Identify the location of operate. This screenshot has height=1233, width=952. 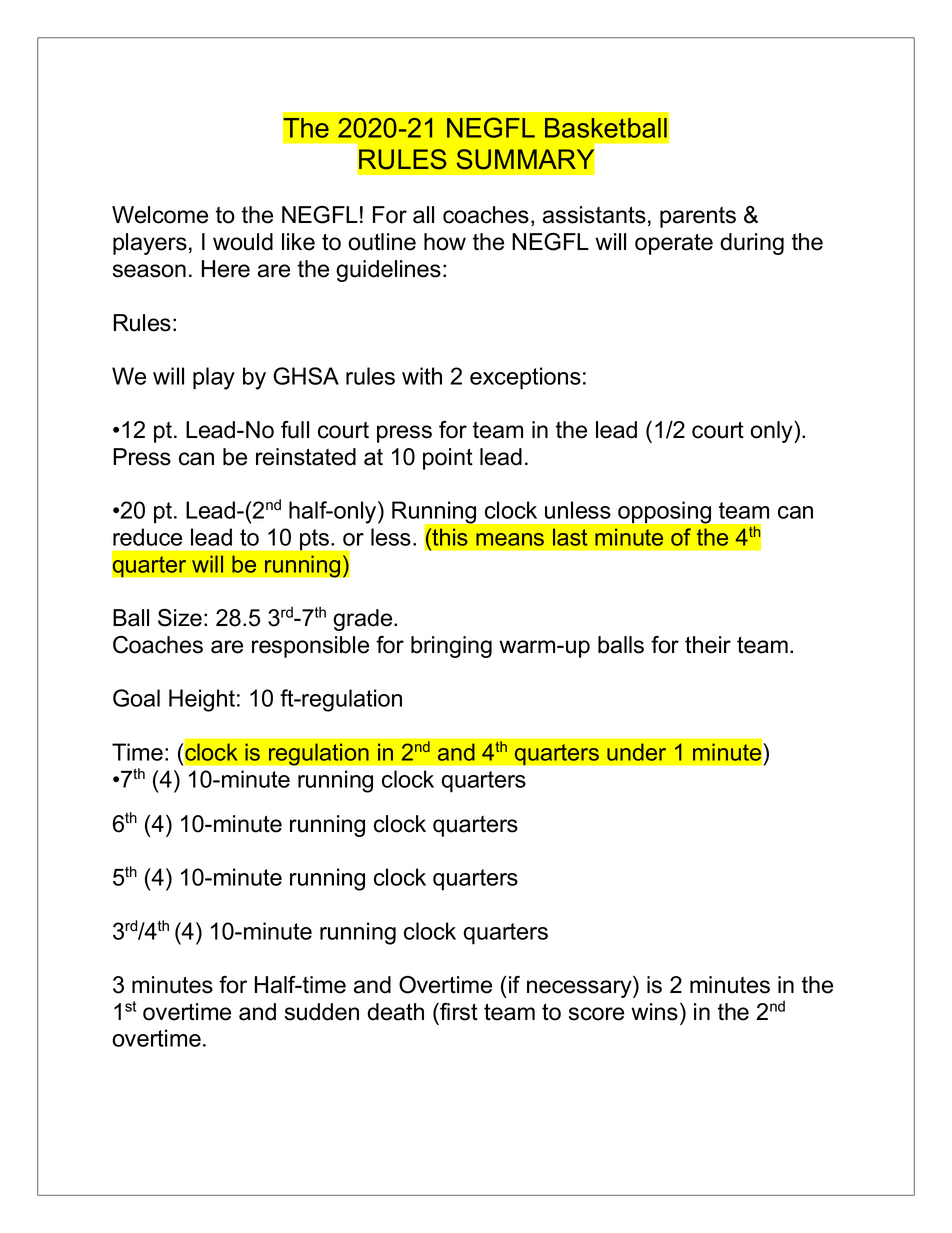
(674, 244).
